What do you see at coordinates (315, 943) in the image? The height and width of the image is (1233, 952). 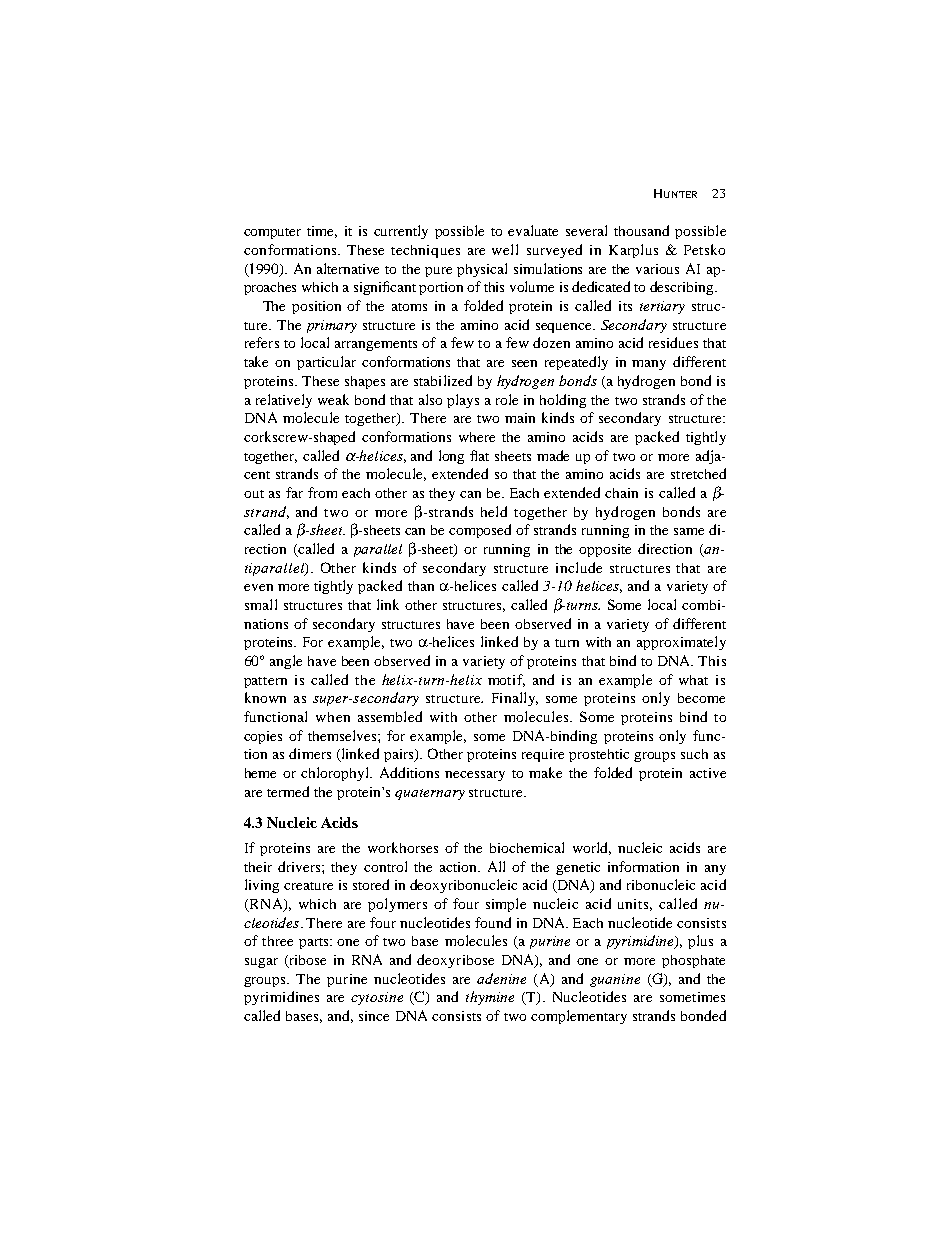 I see `parts` at bounding box center [315, 943].
